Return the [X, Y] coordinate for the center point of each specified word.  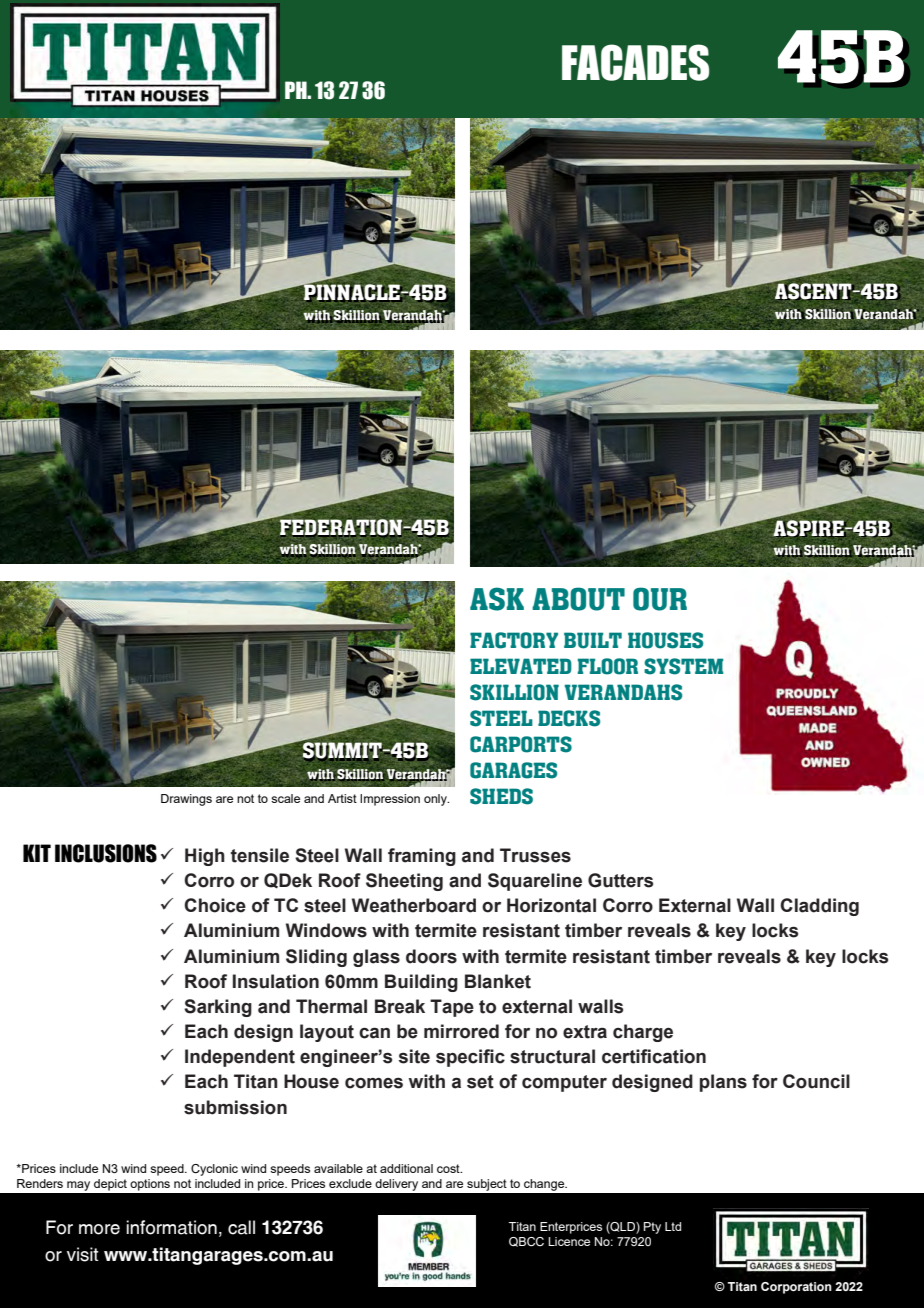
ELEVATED [521, 666]
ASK [497, 599]
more [99, 1229]
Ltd [673, 1226]
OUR [660, 599]
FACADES [635, 62]
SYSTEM [683, 666]
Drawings [186, 800]
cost [449, 1168]
